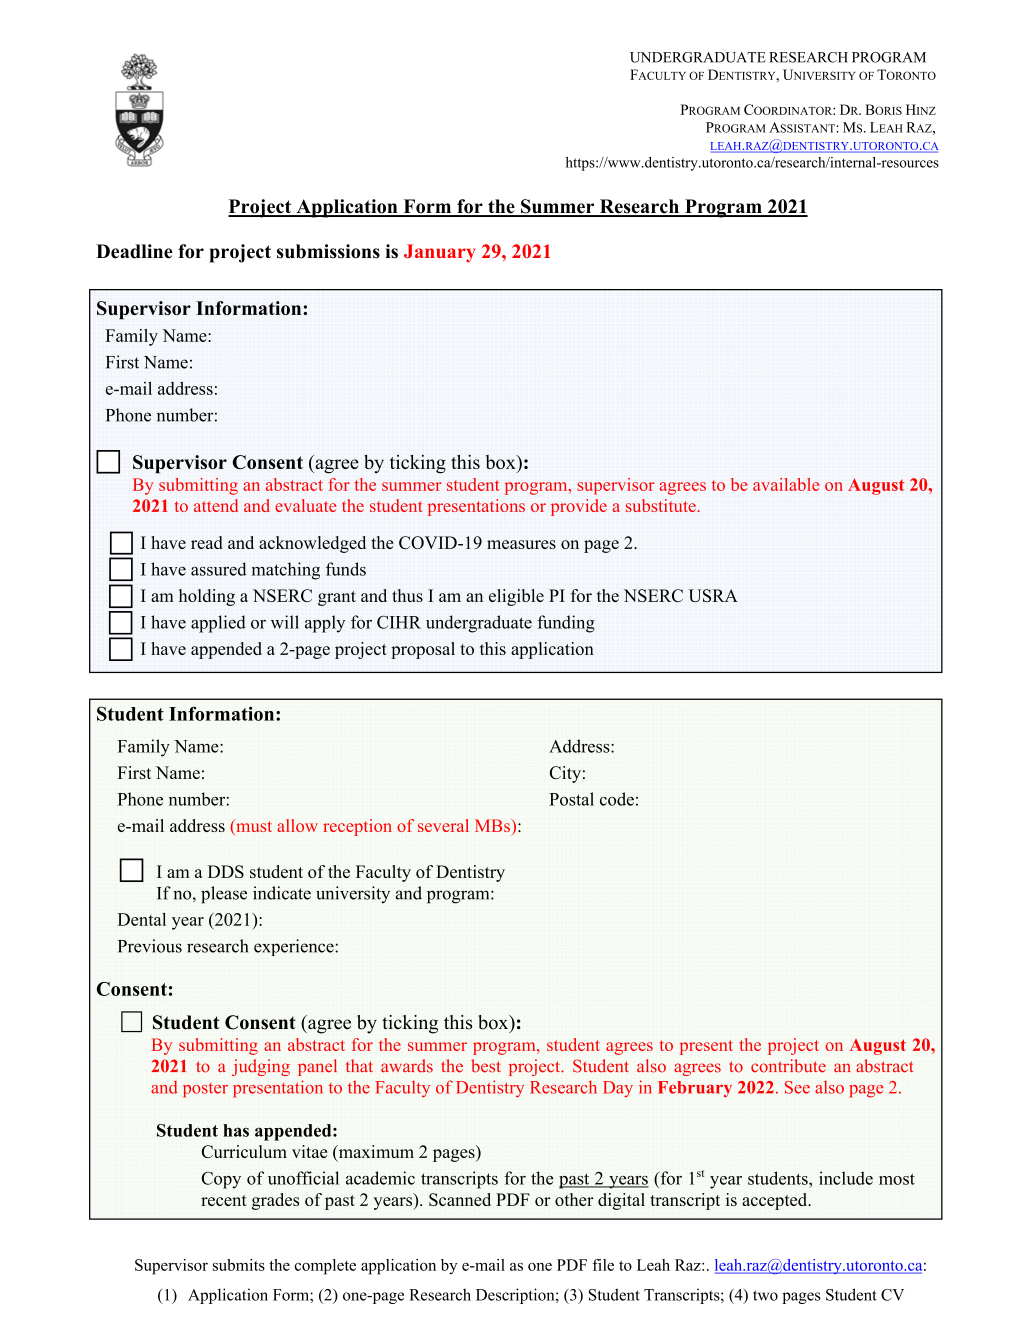 This screenshot has width=1036, height=1341. Describe the element at coordinates (566, 624) in the screenshot. I see `funding` at that location.
